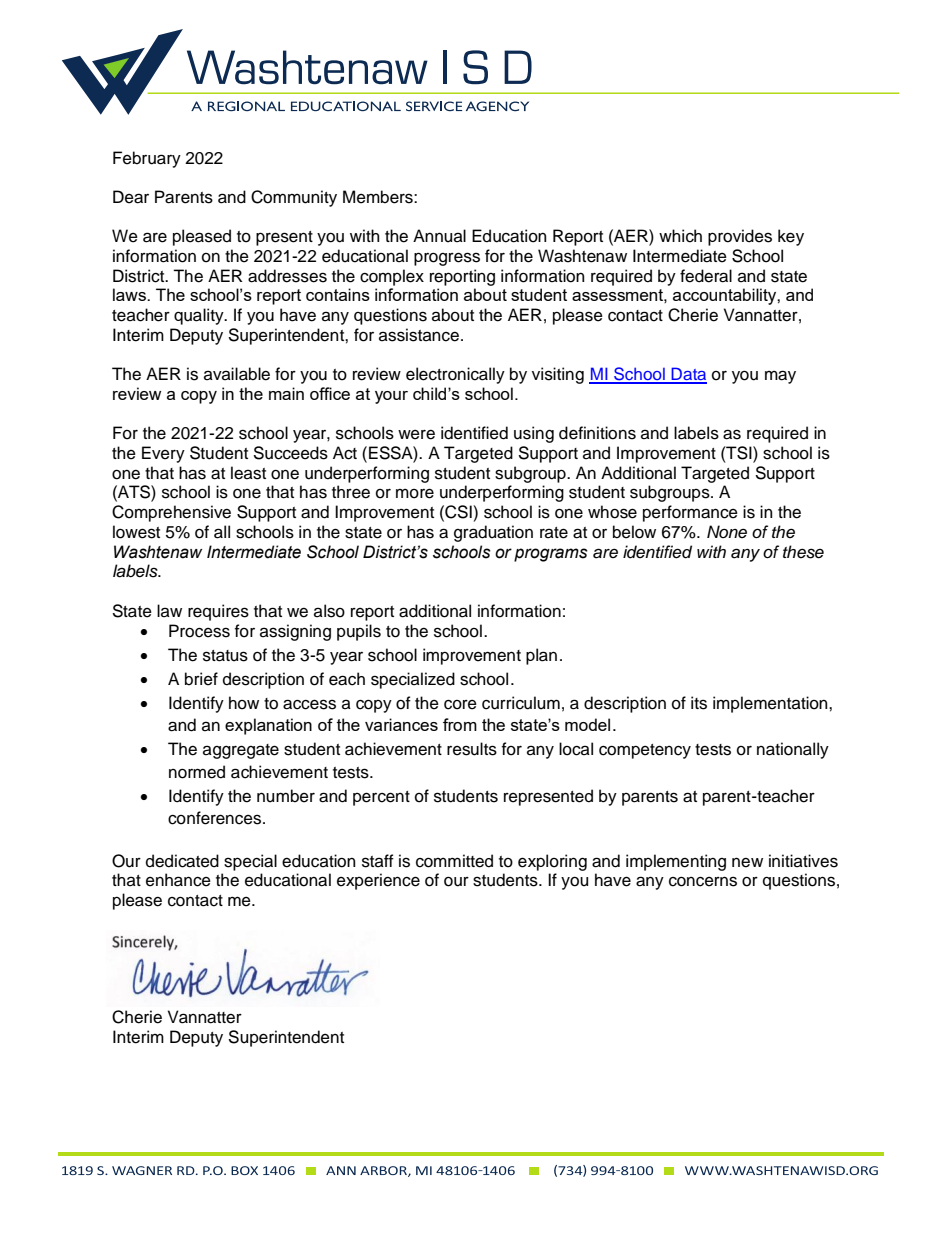 The image size is (952, 1233). Describe the element at coordinates (740, 237) in the page. I see `provides` at that location.
